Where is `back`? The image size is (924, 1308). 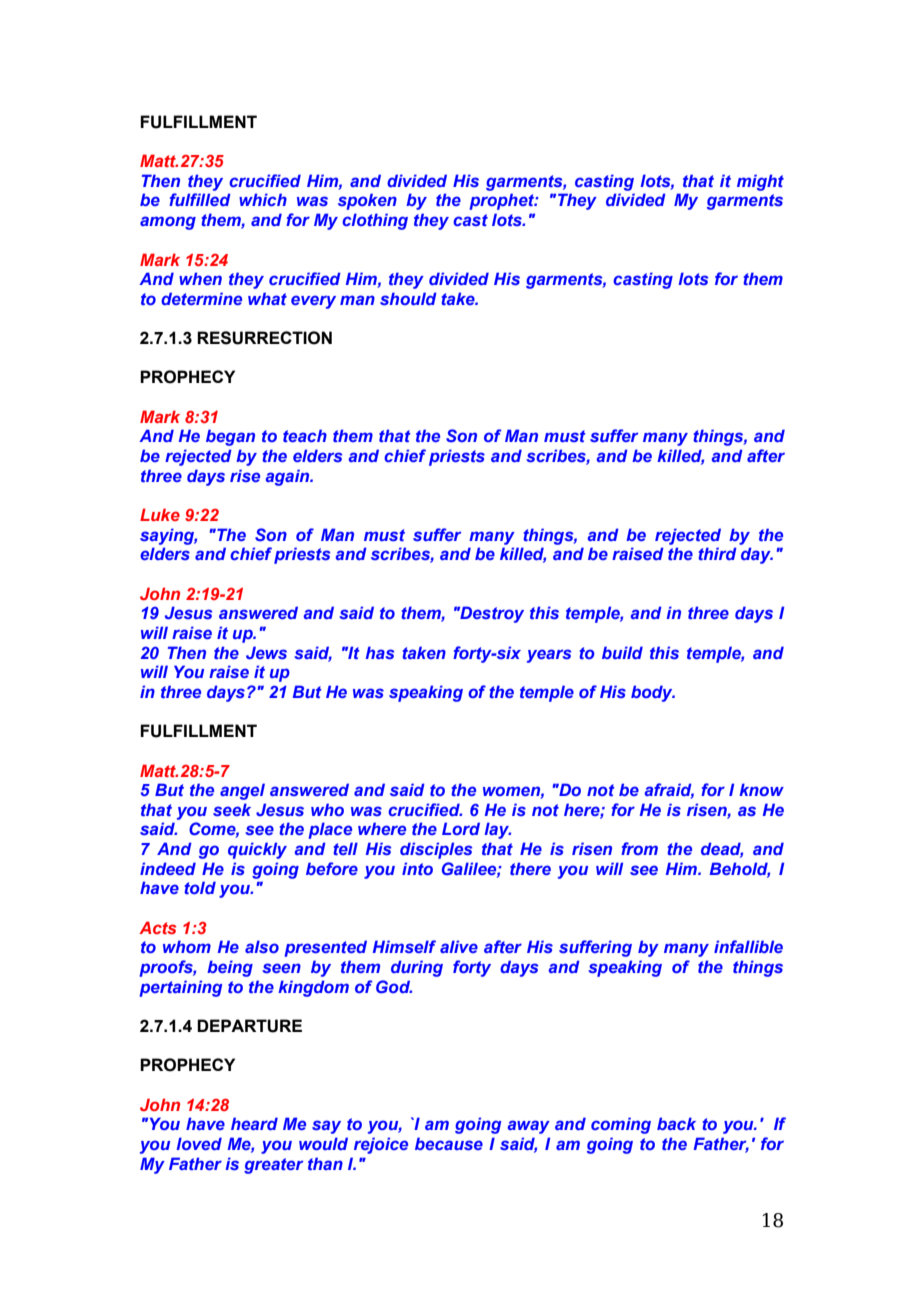 back is located at coordinates (676, 1123).
